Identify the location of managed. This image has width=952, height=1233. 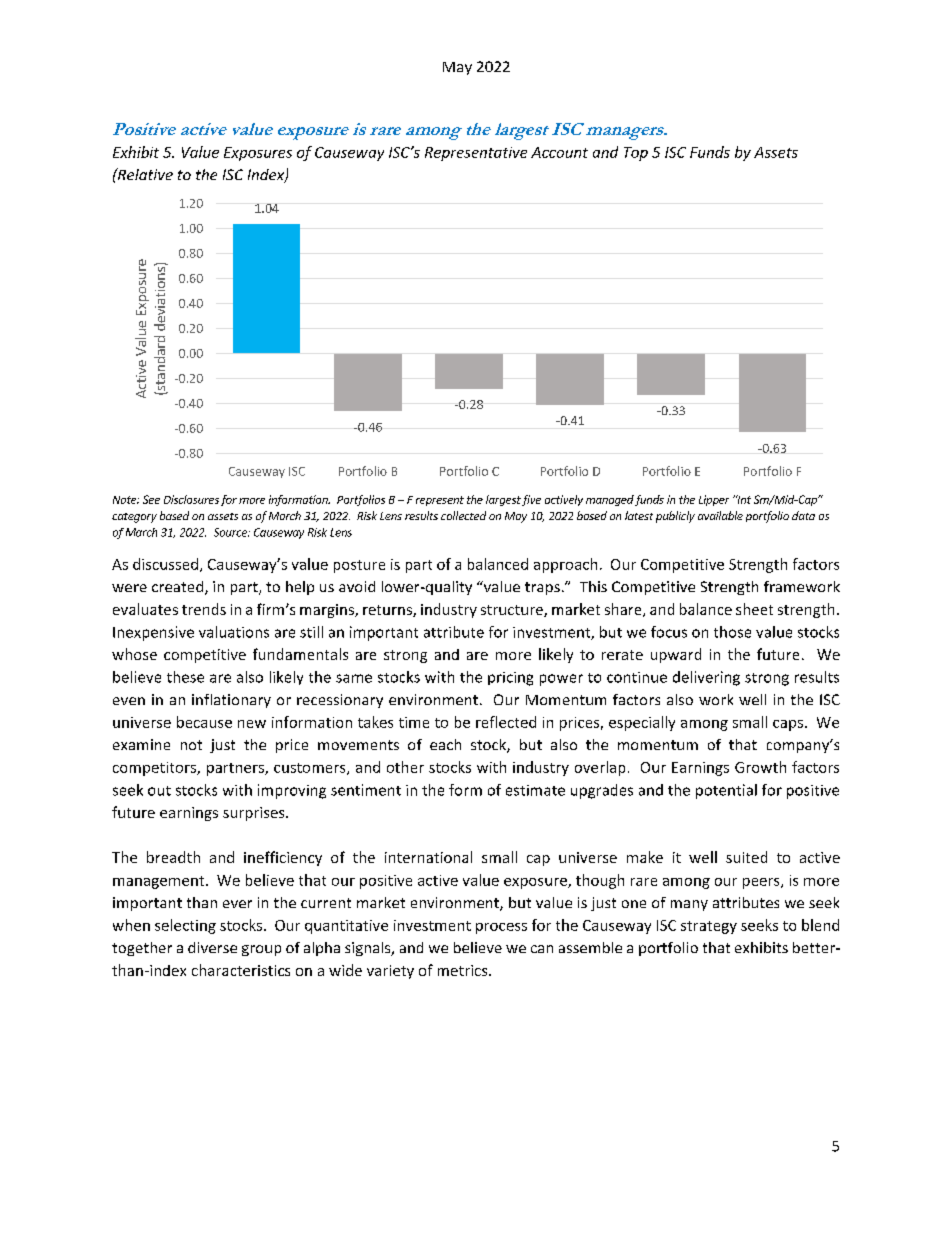
(610, 500).
